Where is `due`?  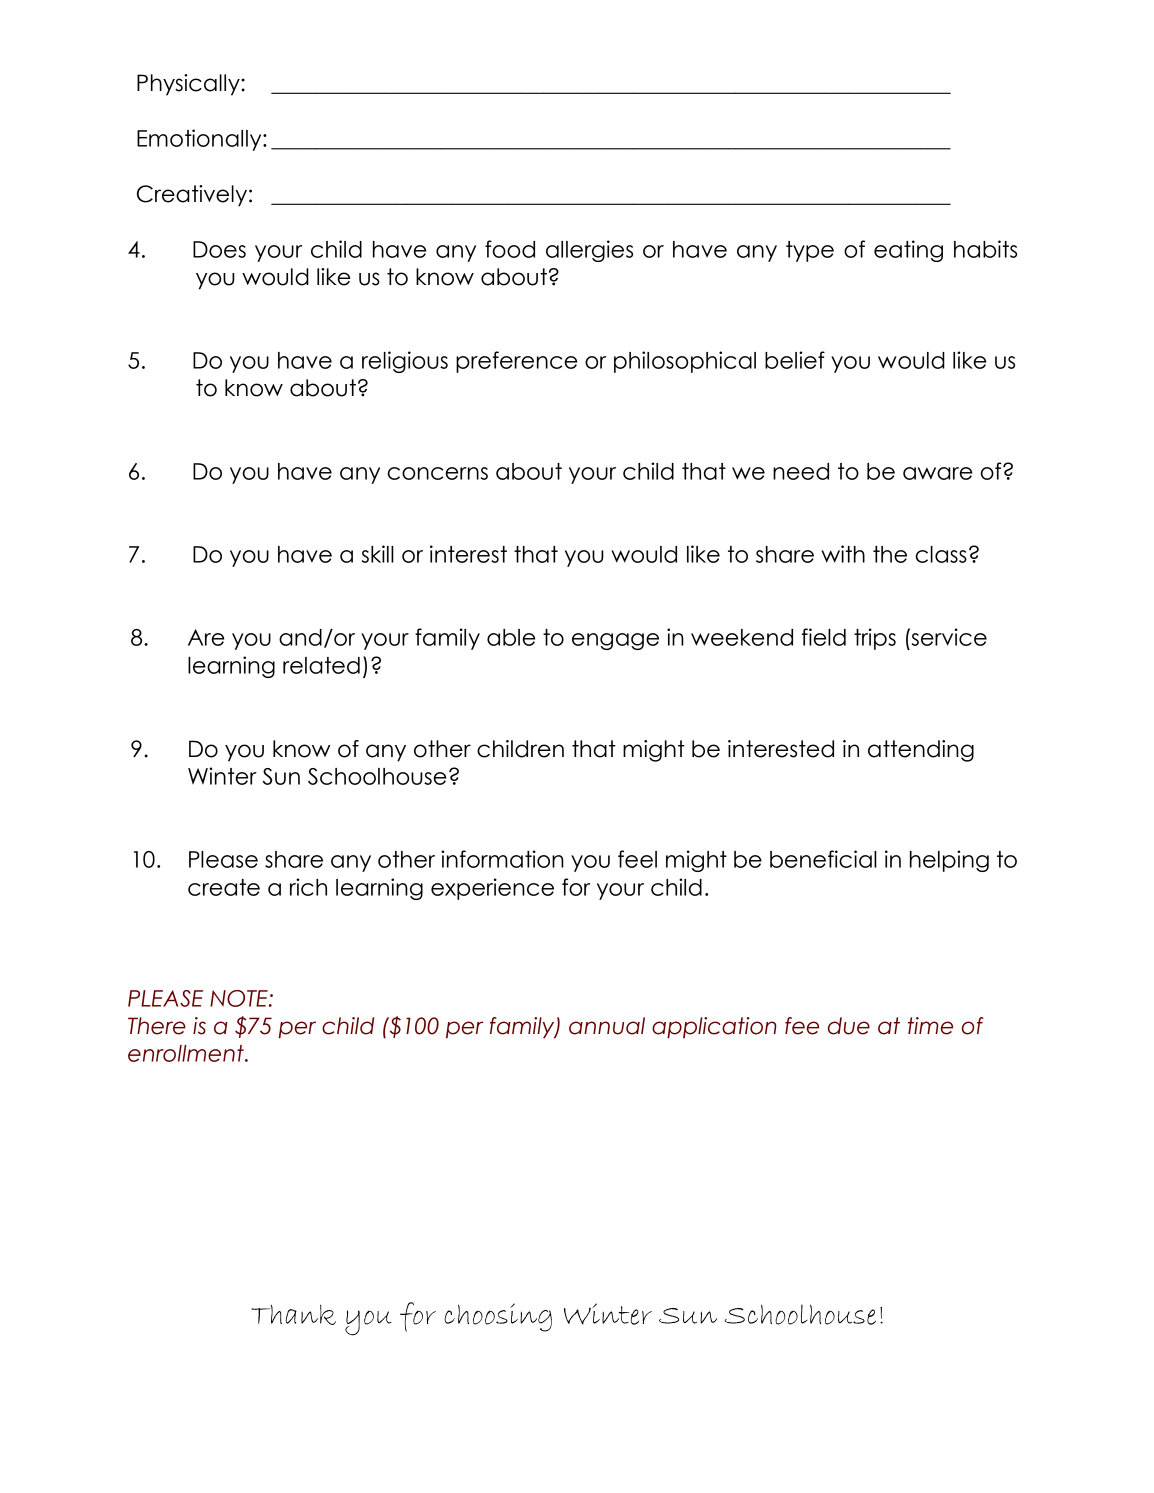 due is located at coordinates (849, 1026).
